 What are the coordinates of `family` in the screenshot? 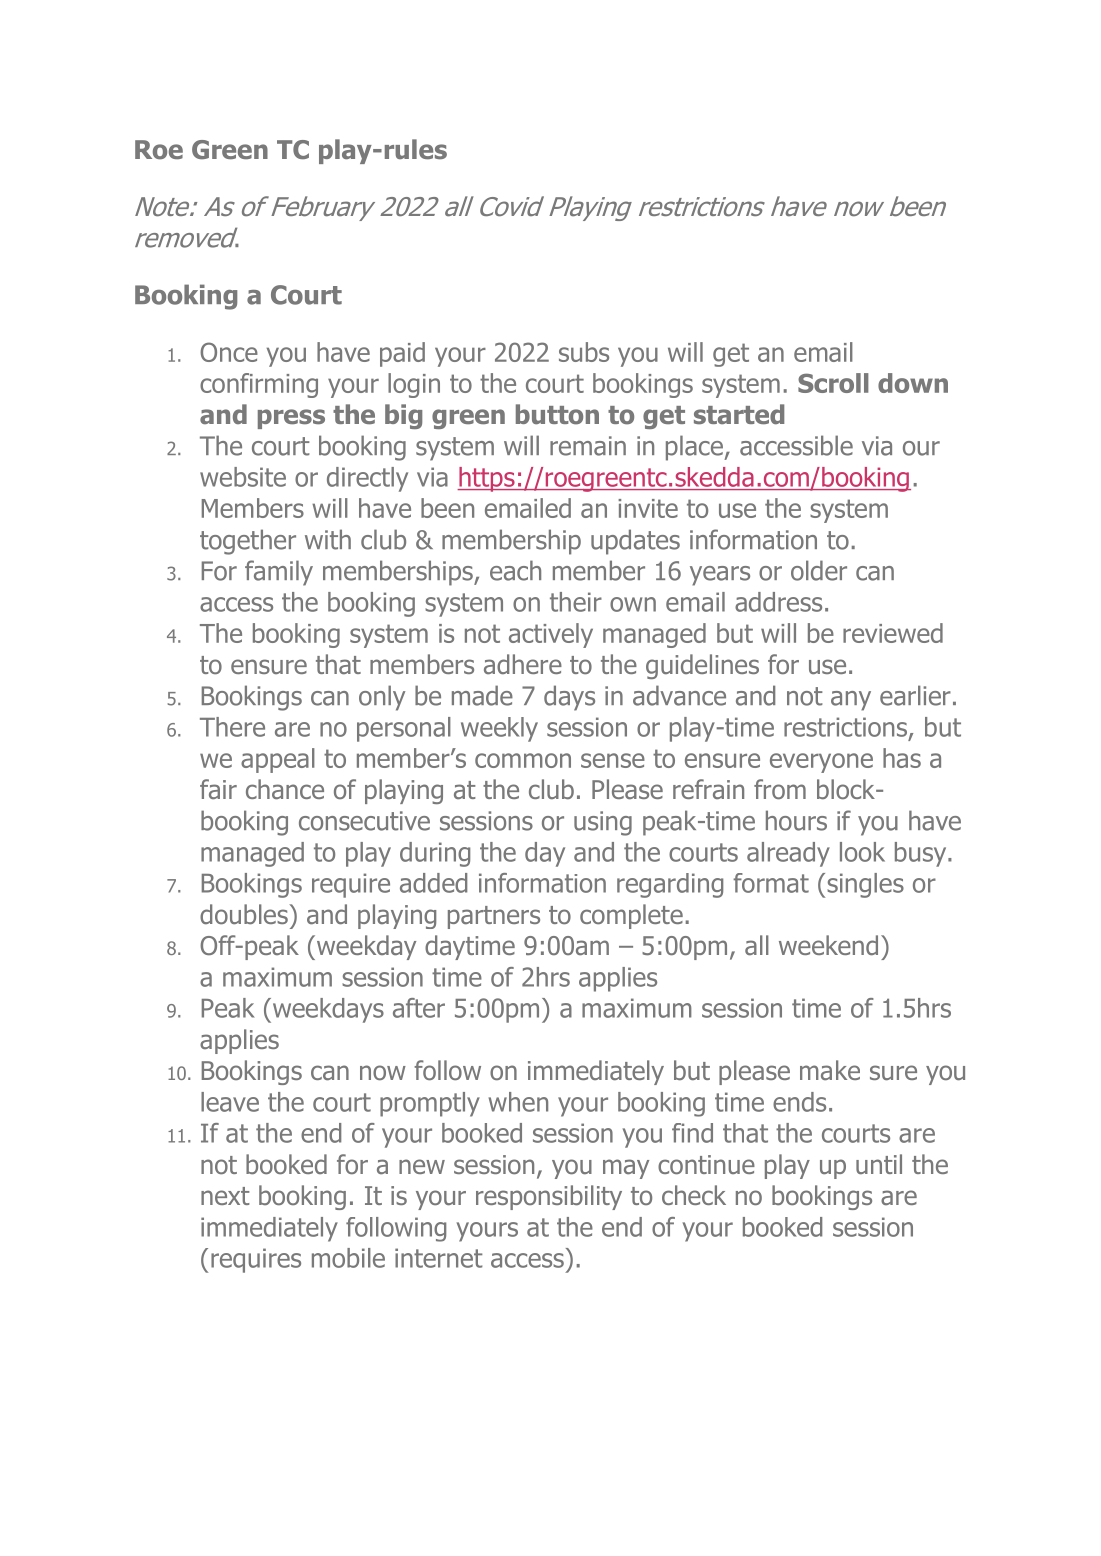 It's located at (279, 573).
